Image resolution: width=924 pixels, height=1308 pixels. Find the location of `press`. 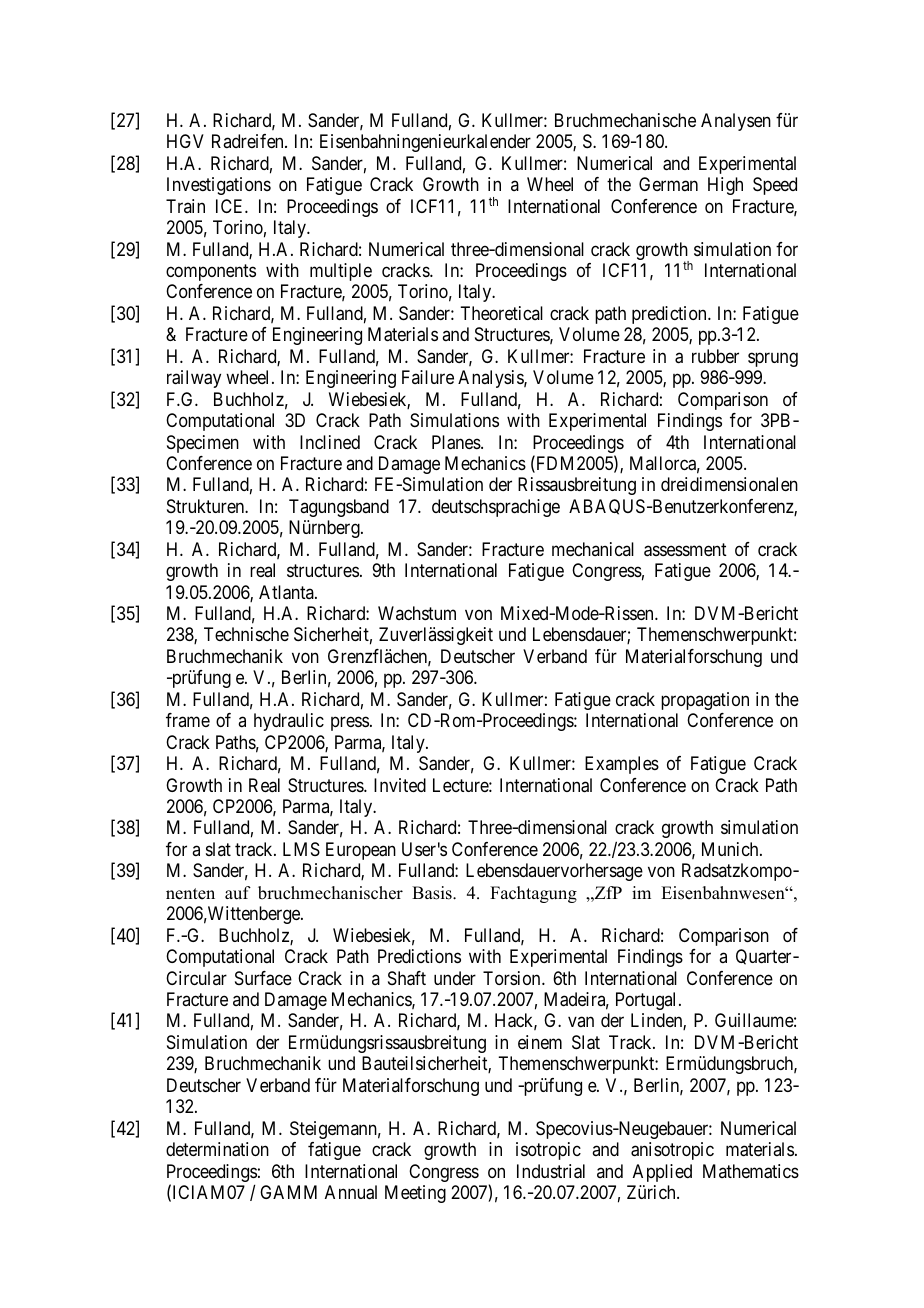

press is located at coordinates (350, 724).
